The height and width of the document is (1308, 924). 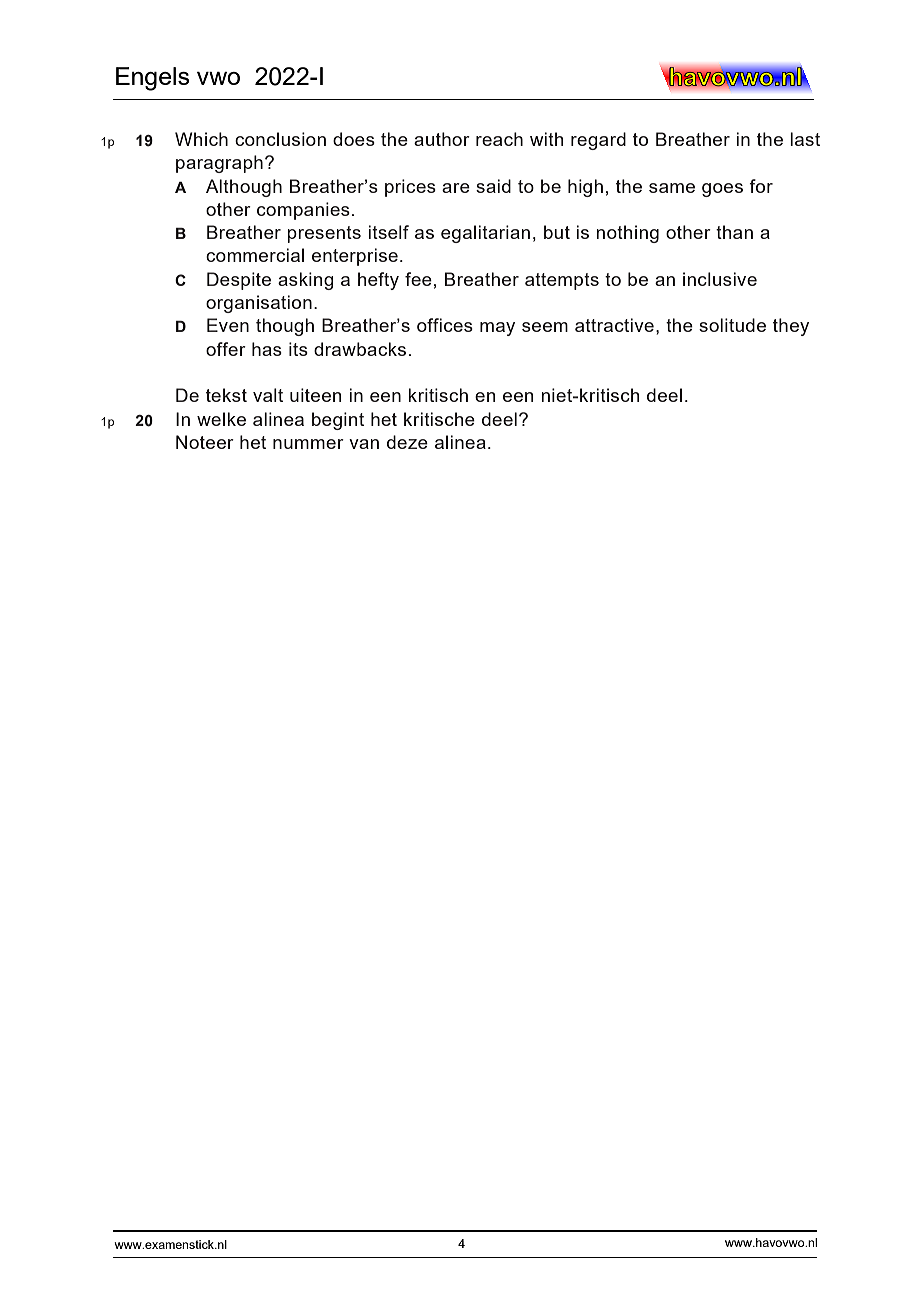 What do you see at coordinates (499, 139) in the document?
I see `reach` at bounding box center [499, 139].
